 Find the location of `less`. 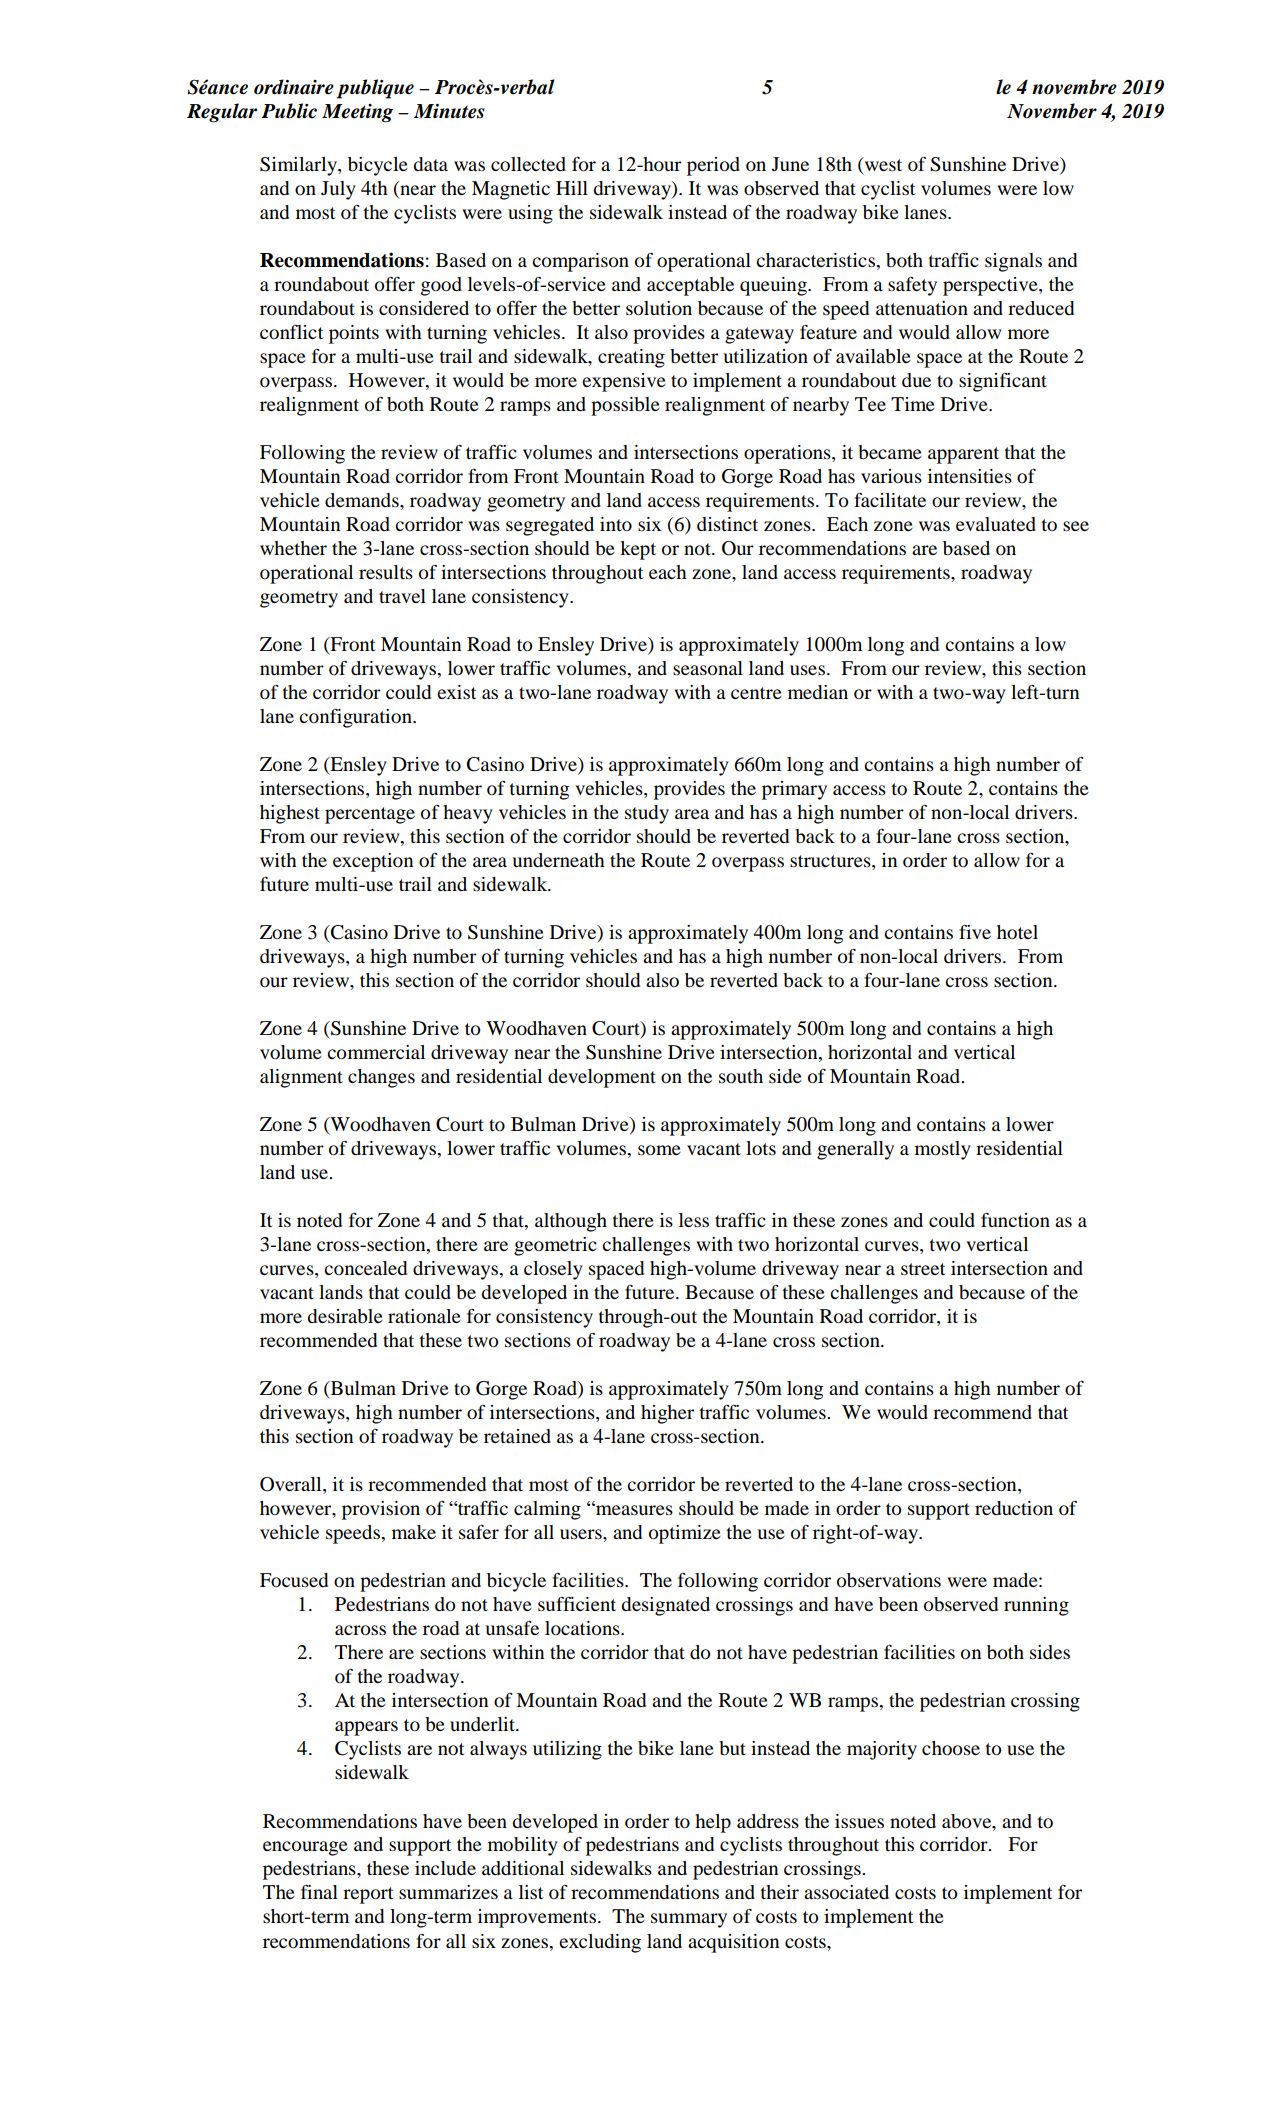

less is located at coordinates (694, 1220).
